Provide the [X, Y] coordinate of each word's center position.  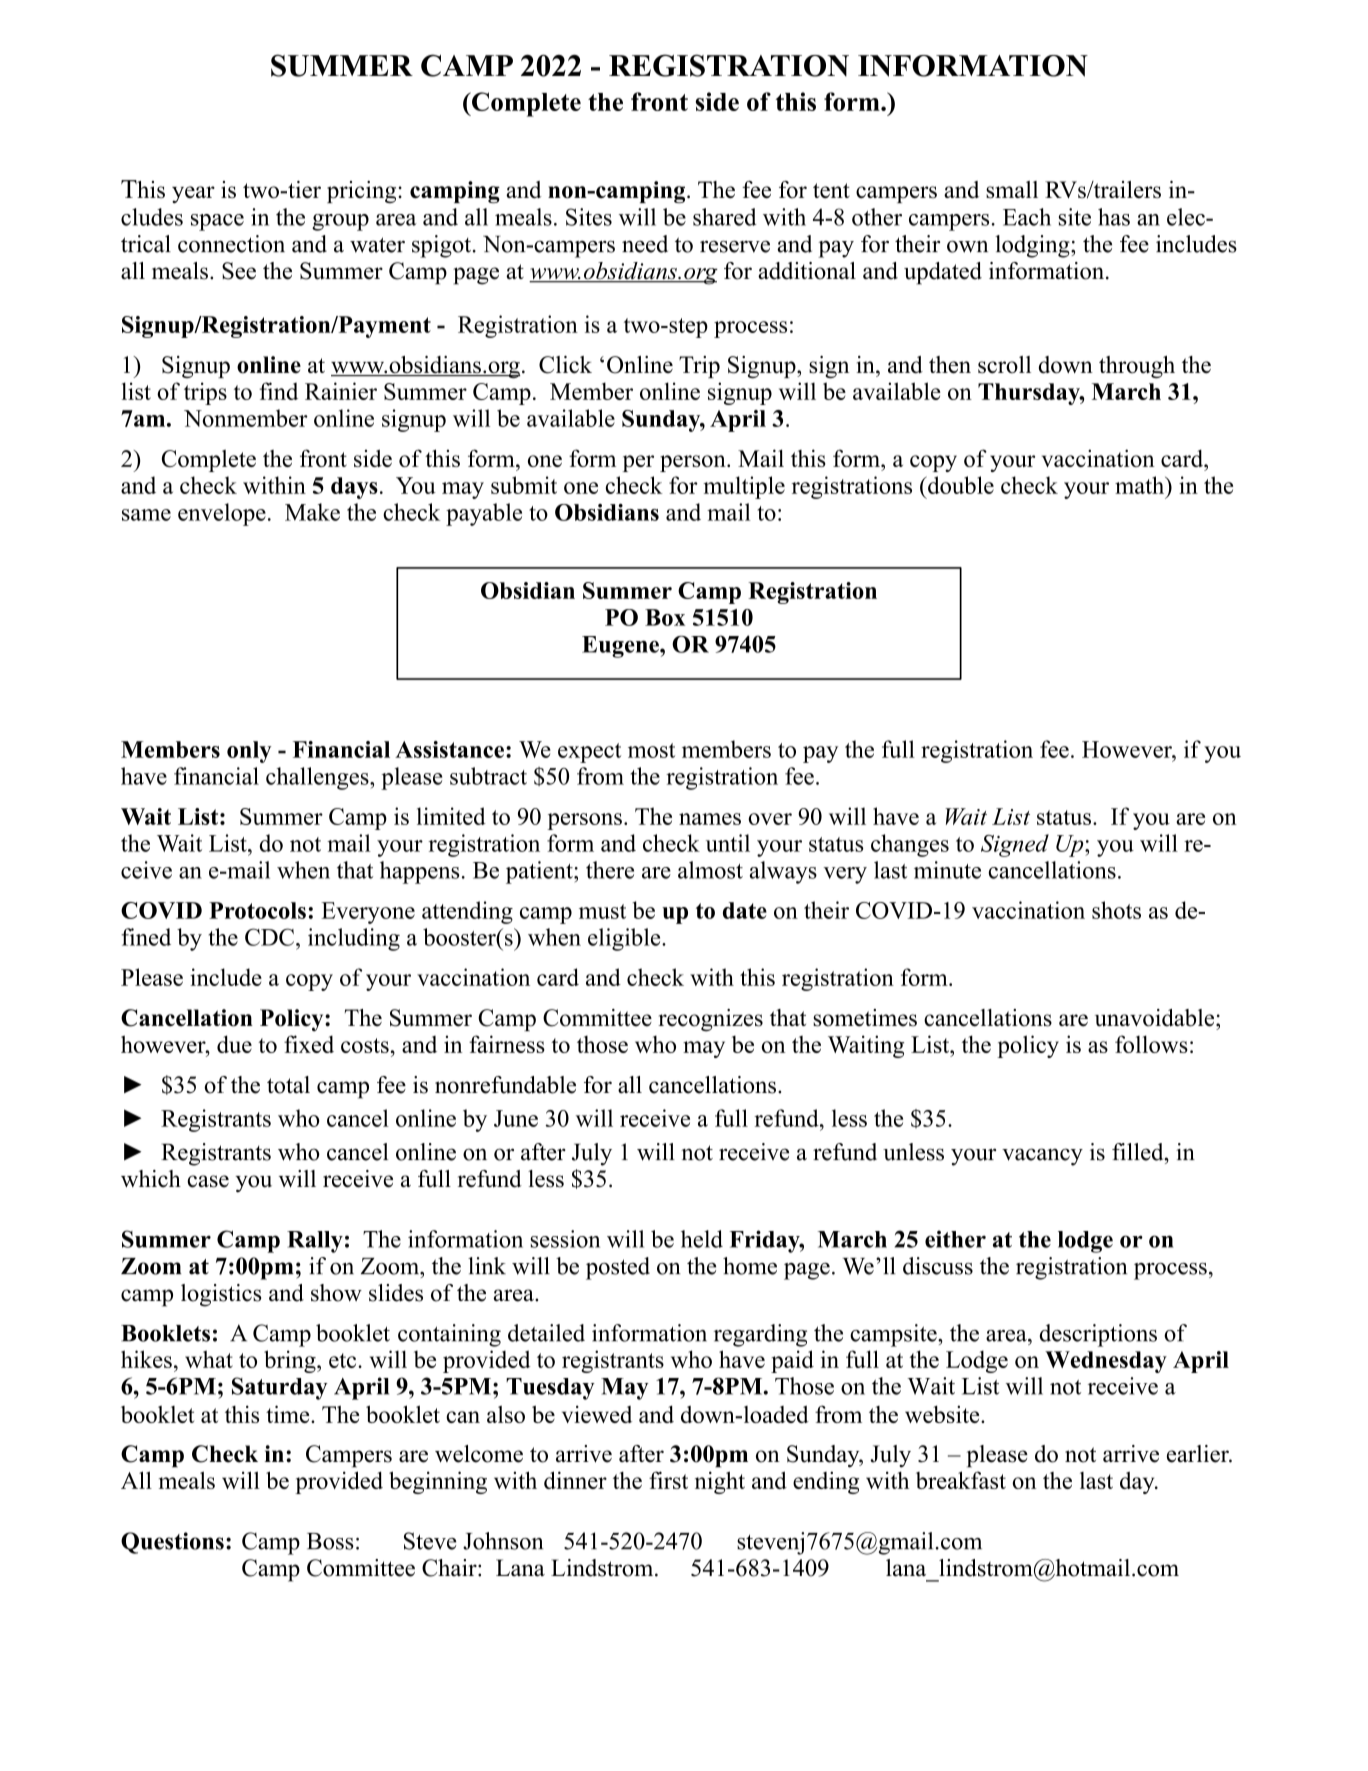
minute [947, 870]
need [645, 244]
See [239, 271]
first [668, 1480]
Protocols [257, 910]
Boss [330, 1541]
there [610, 870]
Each [1027, 217]
